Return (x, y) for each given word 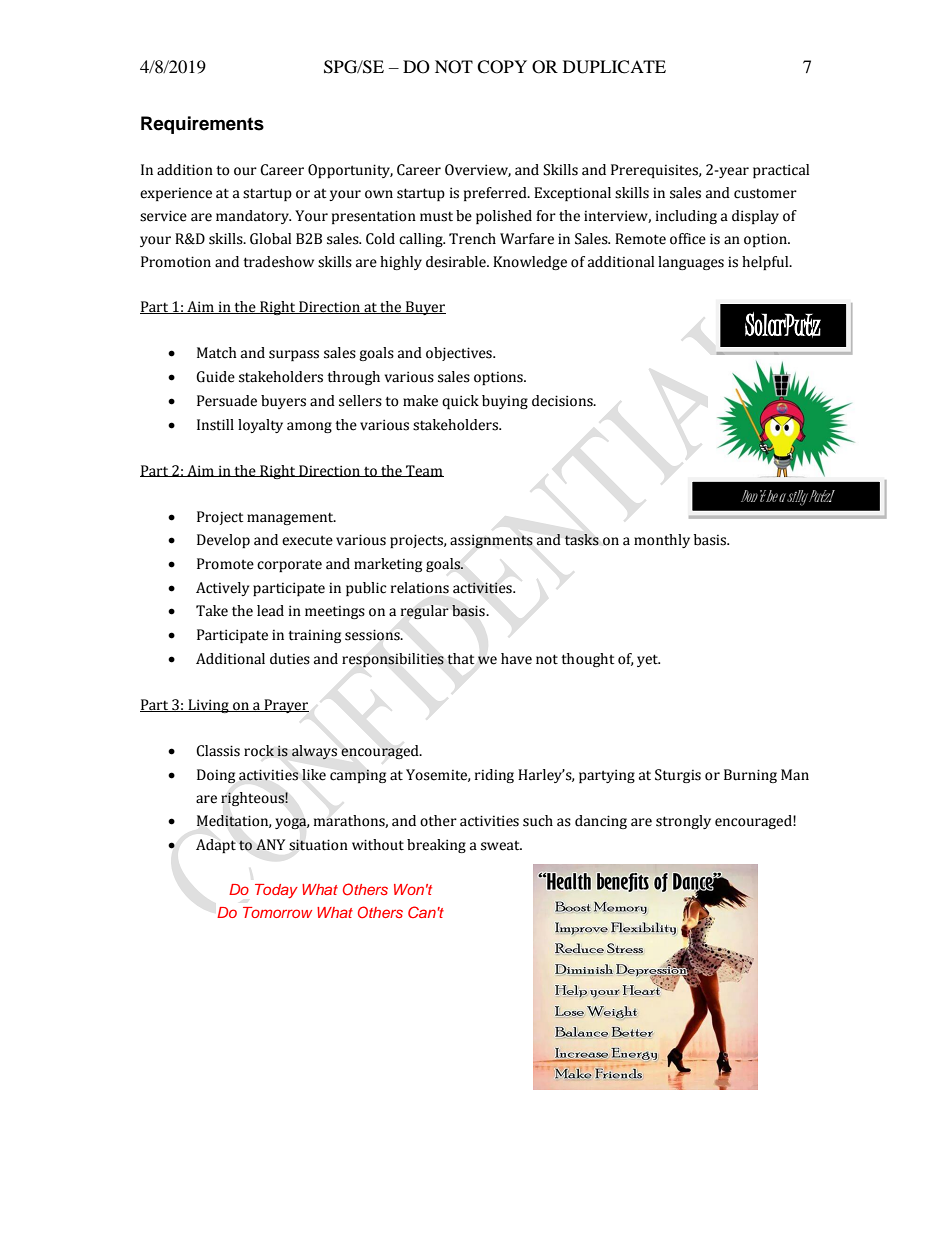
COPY (502, 67)
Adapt (216, 846)
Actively (222, 589)
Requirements (202, 125)
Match (217, 353)
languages (691, 263)
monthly (662, 541)
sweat (501, 845)
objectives (460, 354)
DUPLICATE (614, 67)
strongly (683, 822)
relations (420, 588)
